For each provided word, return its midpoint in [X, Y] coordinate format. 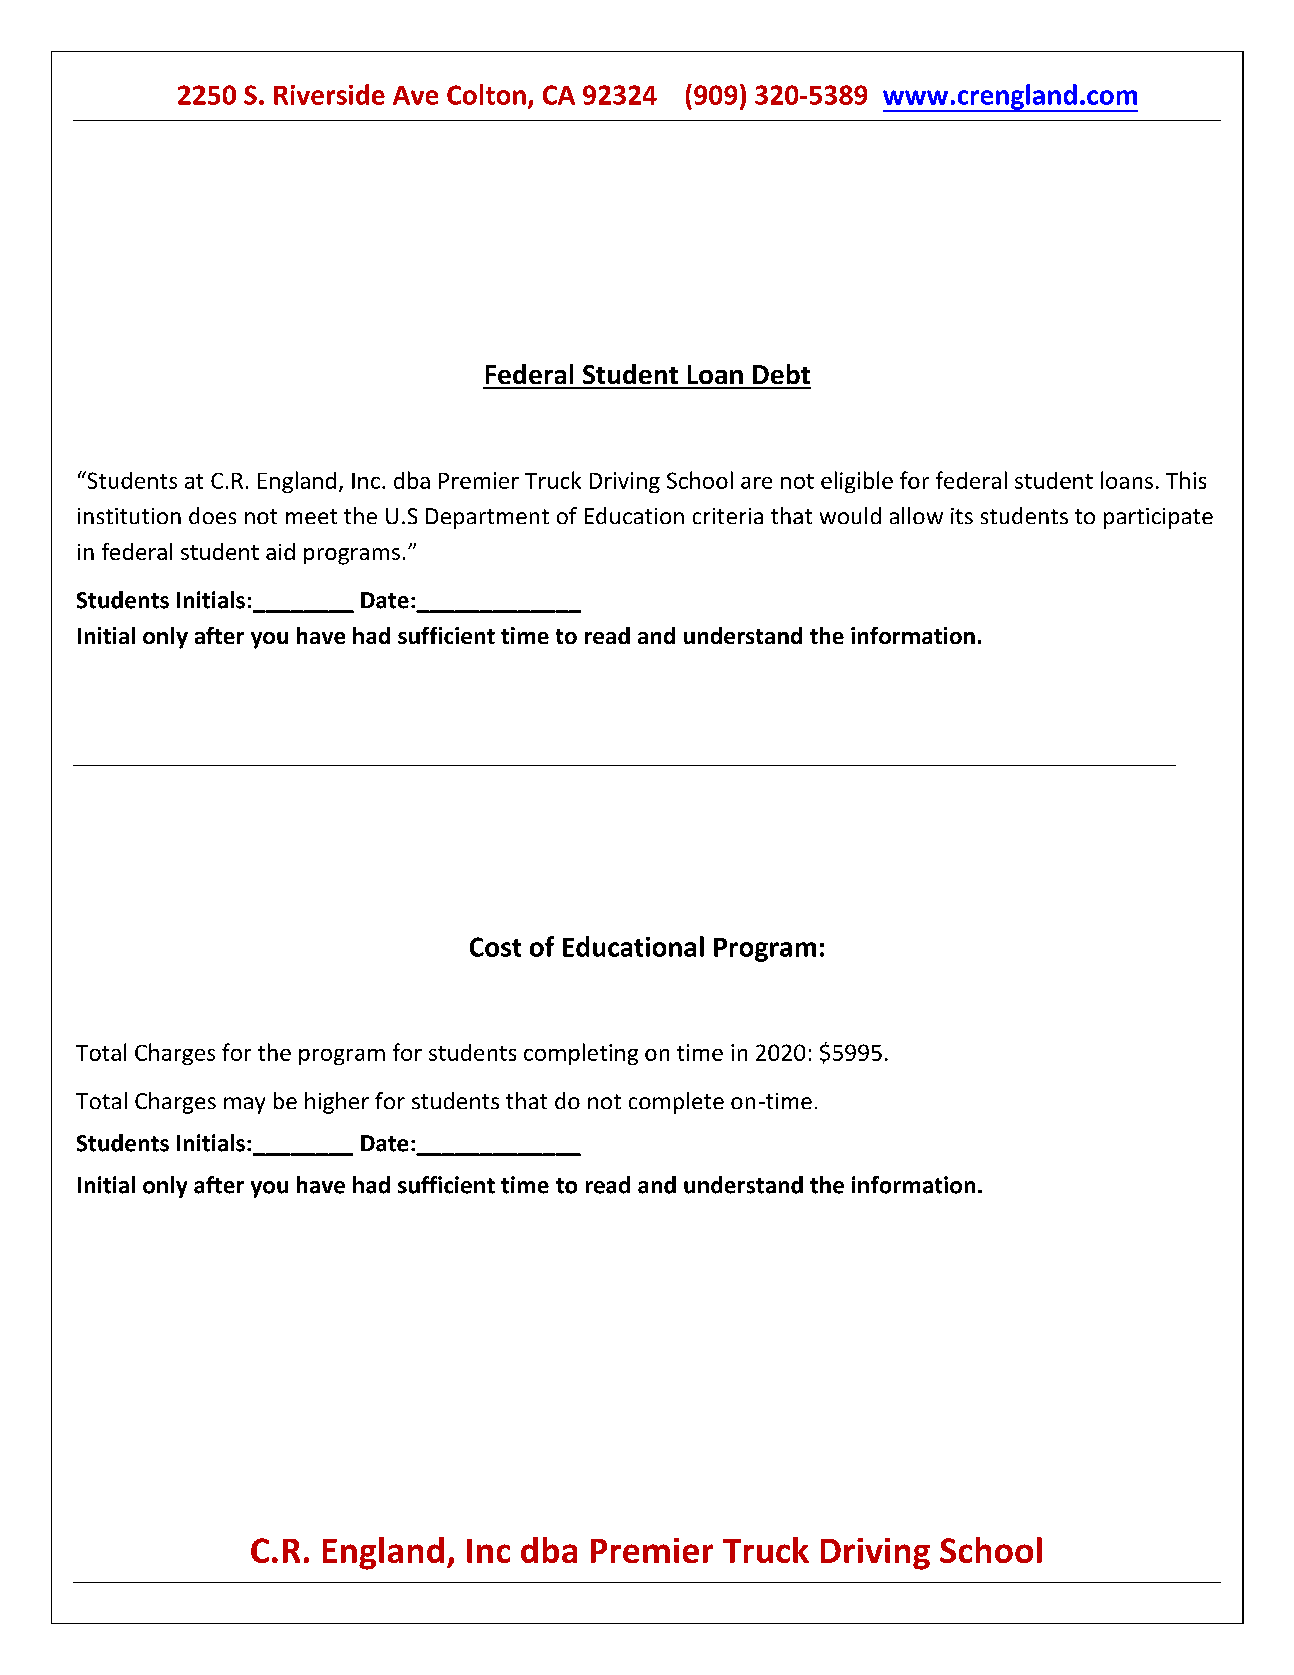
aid [280, 551]
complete [676, 1103]
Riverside [329, 94]
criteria [728, 516]
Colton [486, 94]
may [244, 1105]
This [1186, 480]
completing [581, 1054]
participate [1158, 518]
